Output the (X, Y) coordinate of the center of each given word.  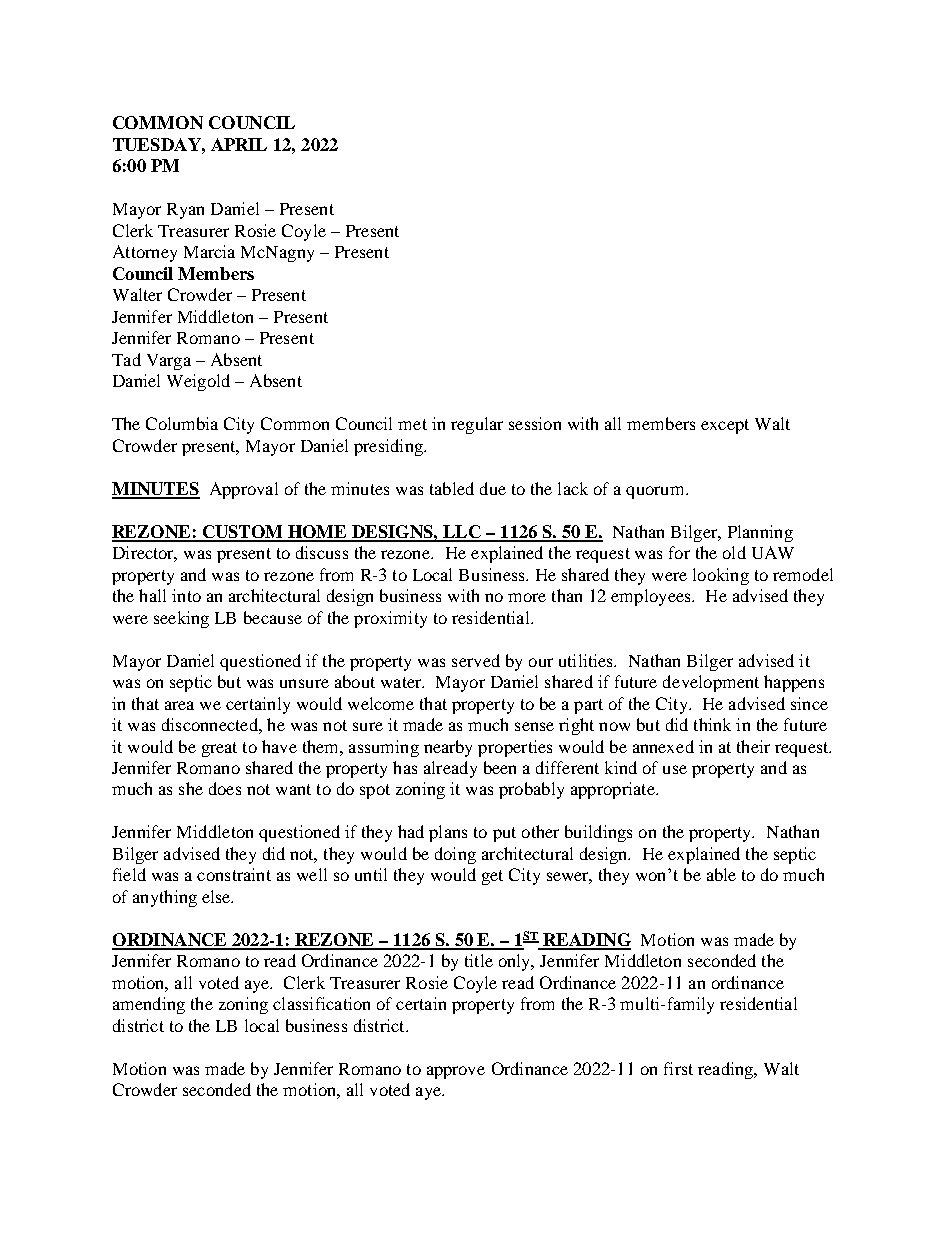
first (678, 1068)
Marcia (209, 251)
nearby (448, 748)
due (493, 488)
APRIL (239, 144)
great (219, 749)
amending (149, 1005)
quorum (656, 492)
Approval (244, 490)
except (725, 426)
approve (456, 1072)
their (753, 746)
